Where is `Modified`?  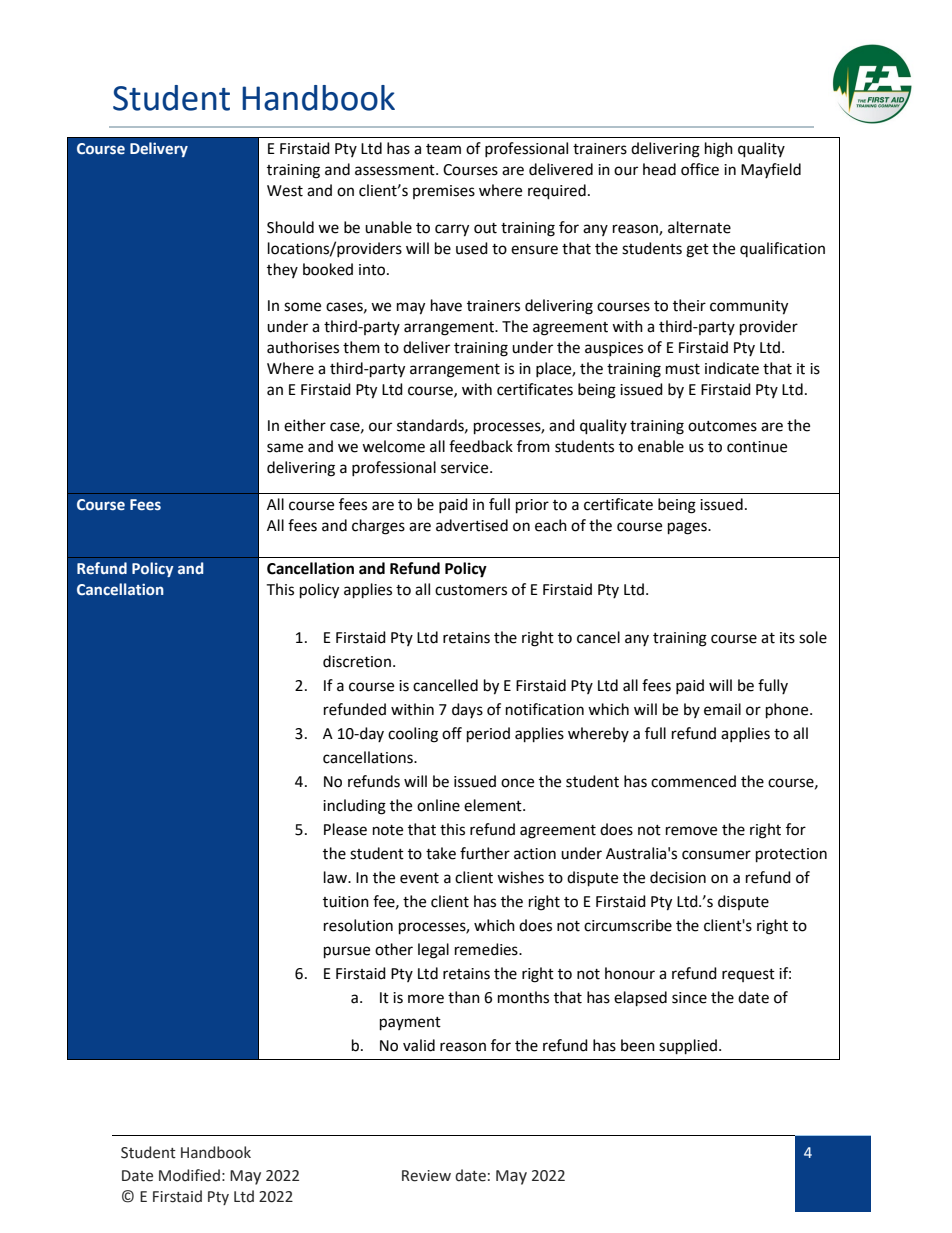 Modified is located at coordinates (189, 1175).
